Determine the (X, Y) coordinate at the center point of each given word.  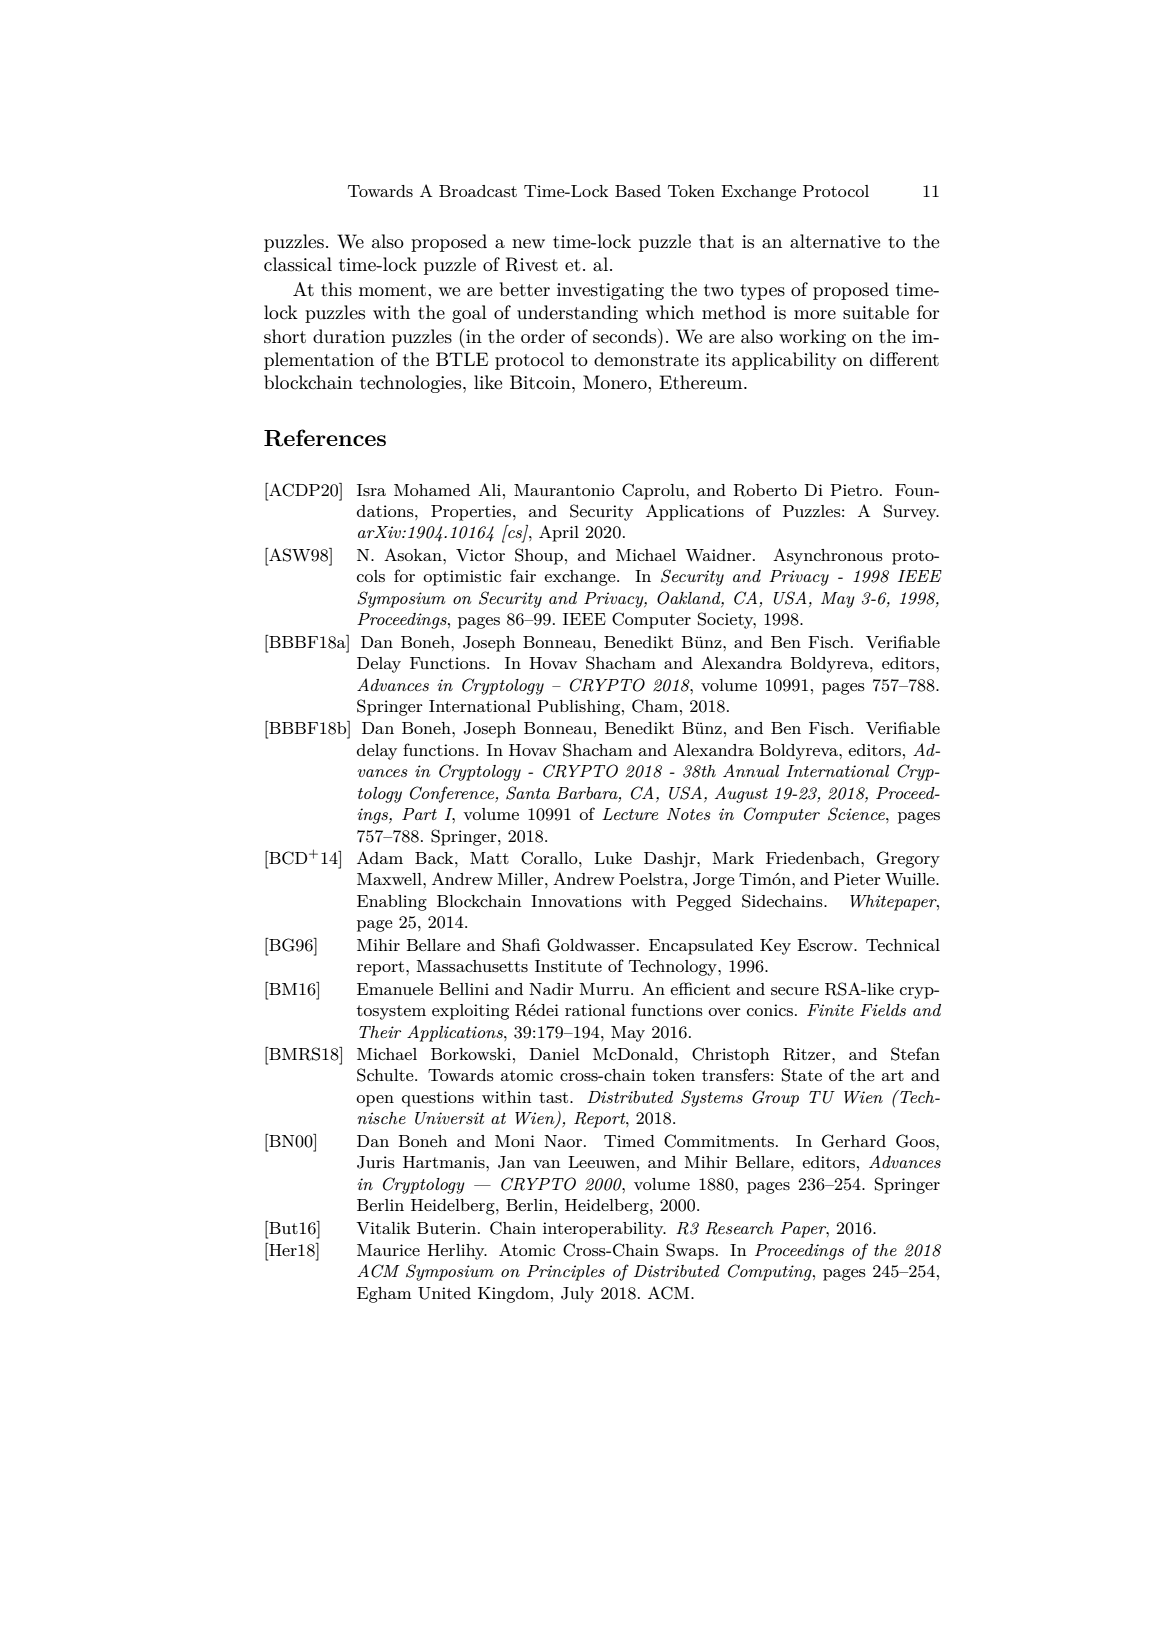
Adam (380, 857)
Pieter (857, 879)
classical (298, 264)
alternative (835, 241)
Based (638, 191)
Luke (613, 858)
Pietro (854, 490)
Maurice (388, 1250)
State (802, 1075)
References (325, 438)
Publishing (580, 708)
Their (380, 1032)
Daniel (554, 1054)
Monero (616, 382)
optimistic (462, 578)
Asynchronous (828, 556)
